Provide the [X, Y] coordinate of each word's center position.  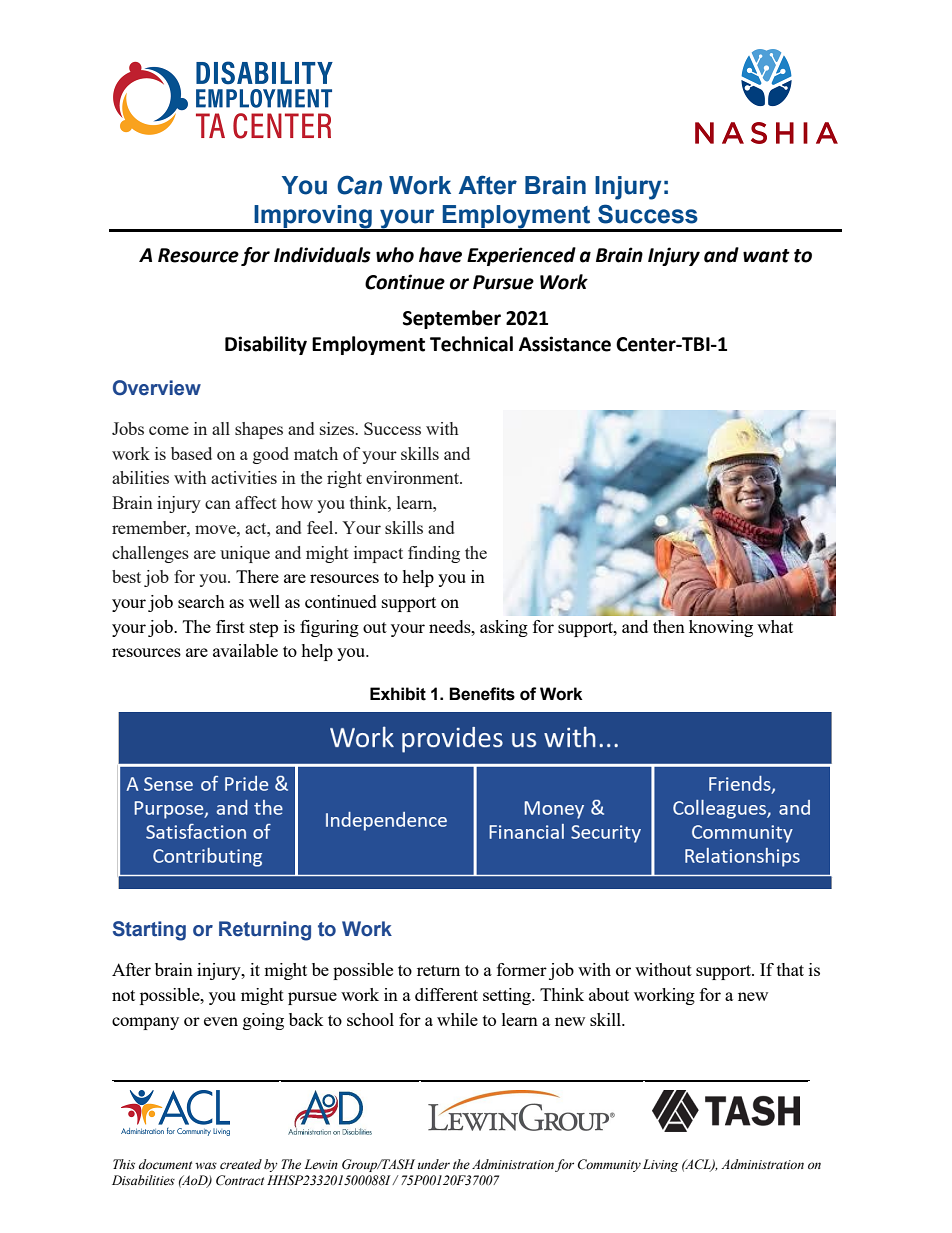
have [440, 255]
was [206, 1165]
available [245, 650]
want [766, 256]
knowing [721, 628]
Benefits [482, 694]
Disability [266, 345]
